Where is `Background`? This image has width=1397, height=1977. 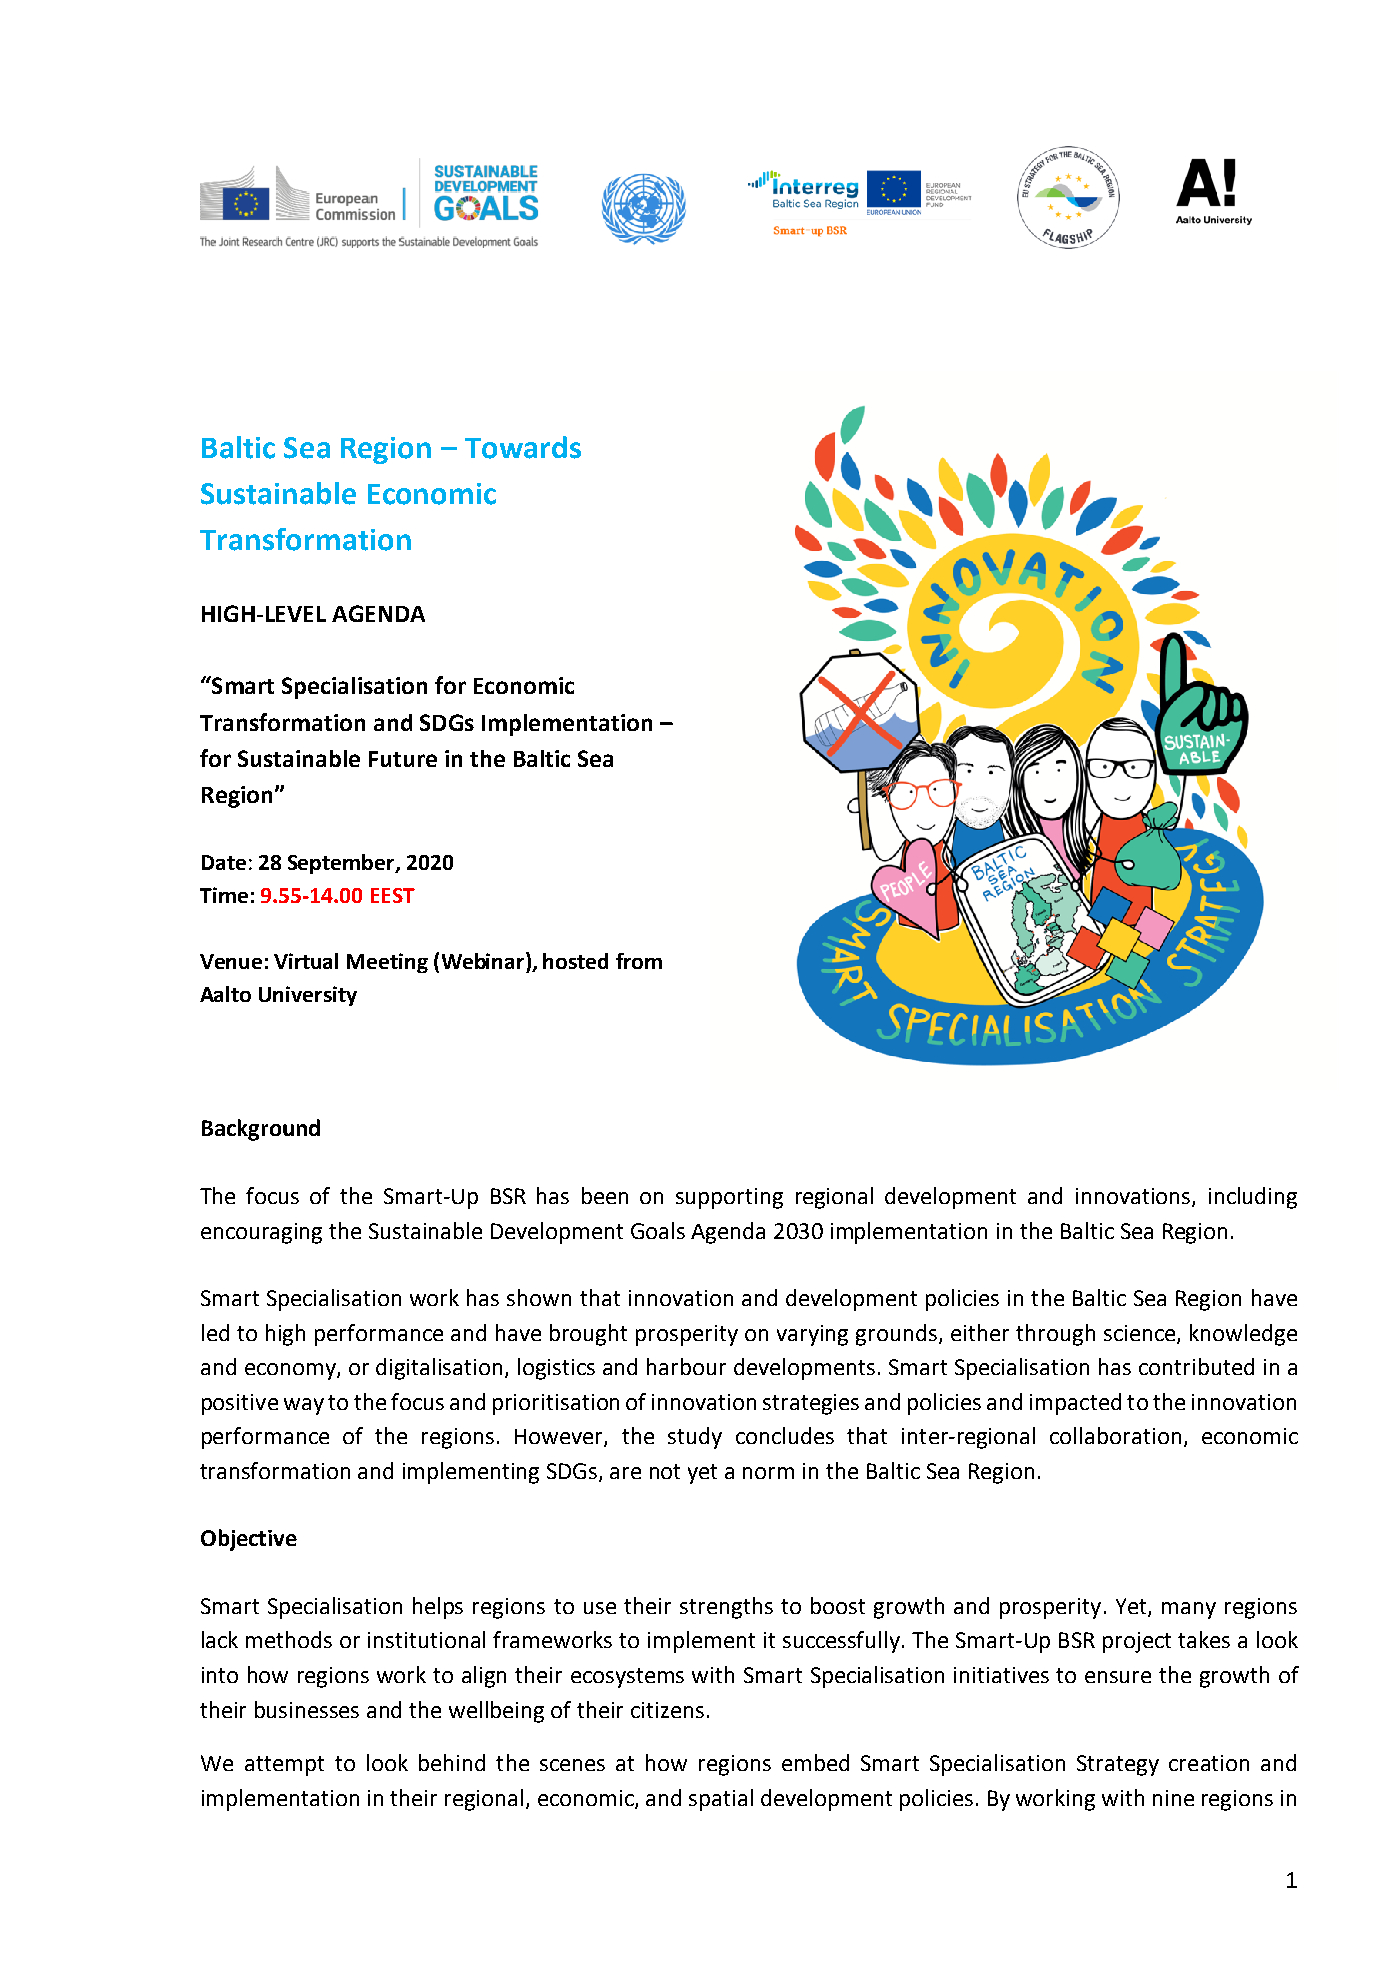 Background is located at coordinates (261, 1130).
